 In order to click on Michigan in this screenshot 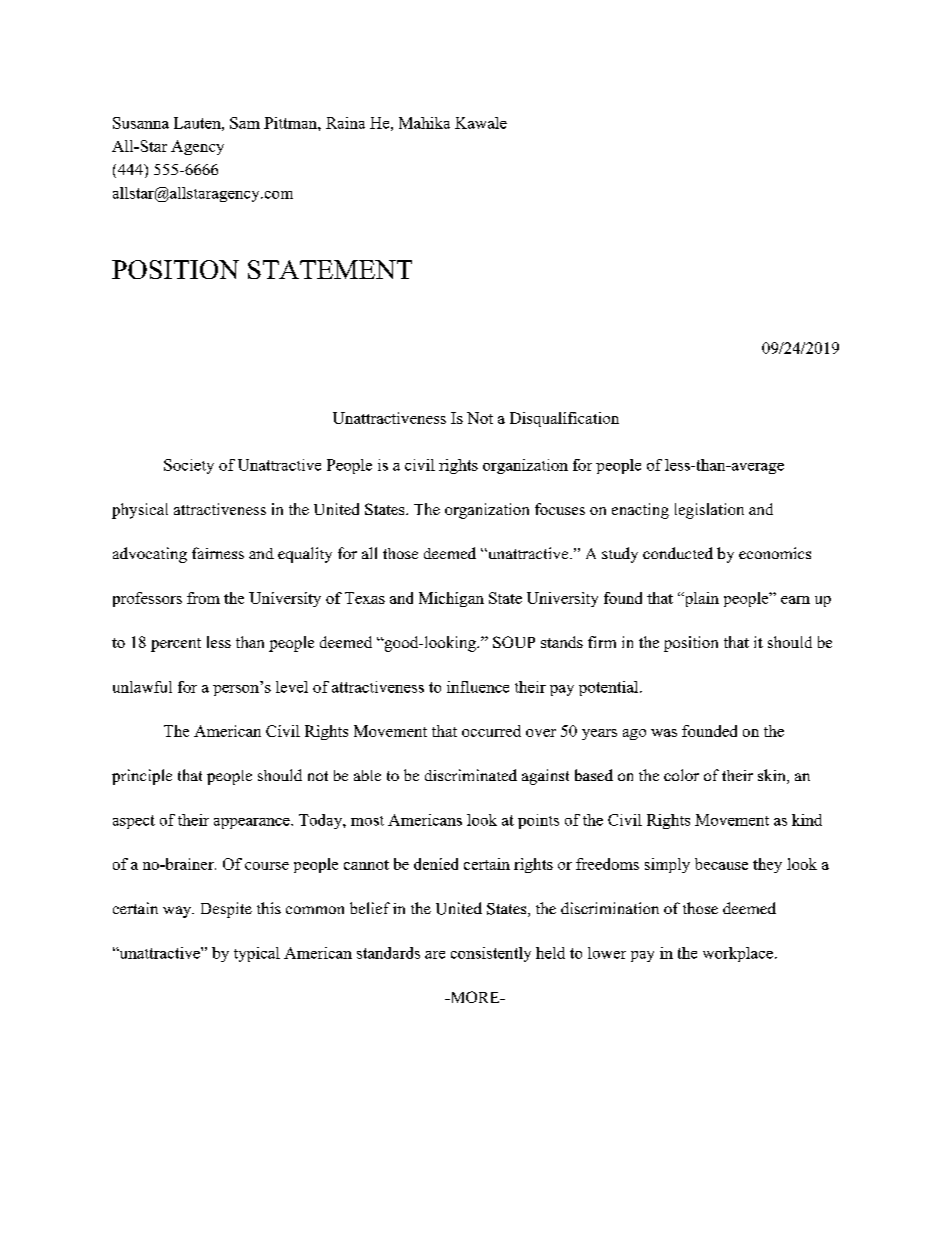, I will do `click(451, 599)`.
